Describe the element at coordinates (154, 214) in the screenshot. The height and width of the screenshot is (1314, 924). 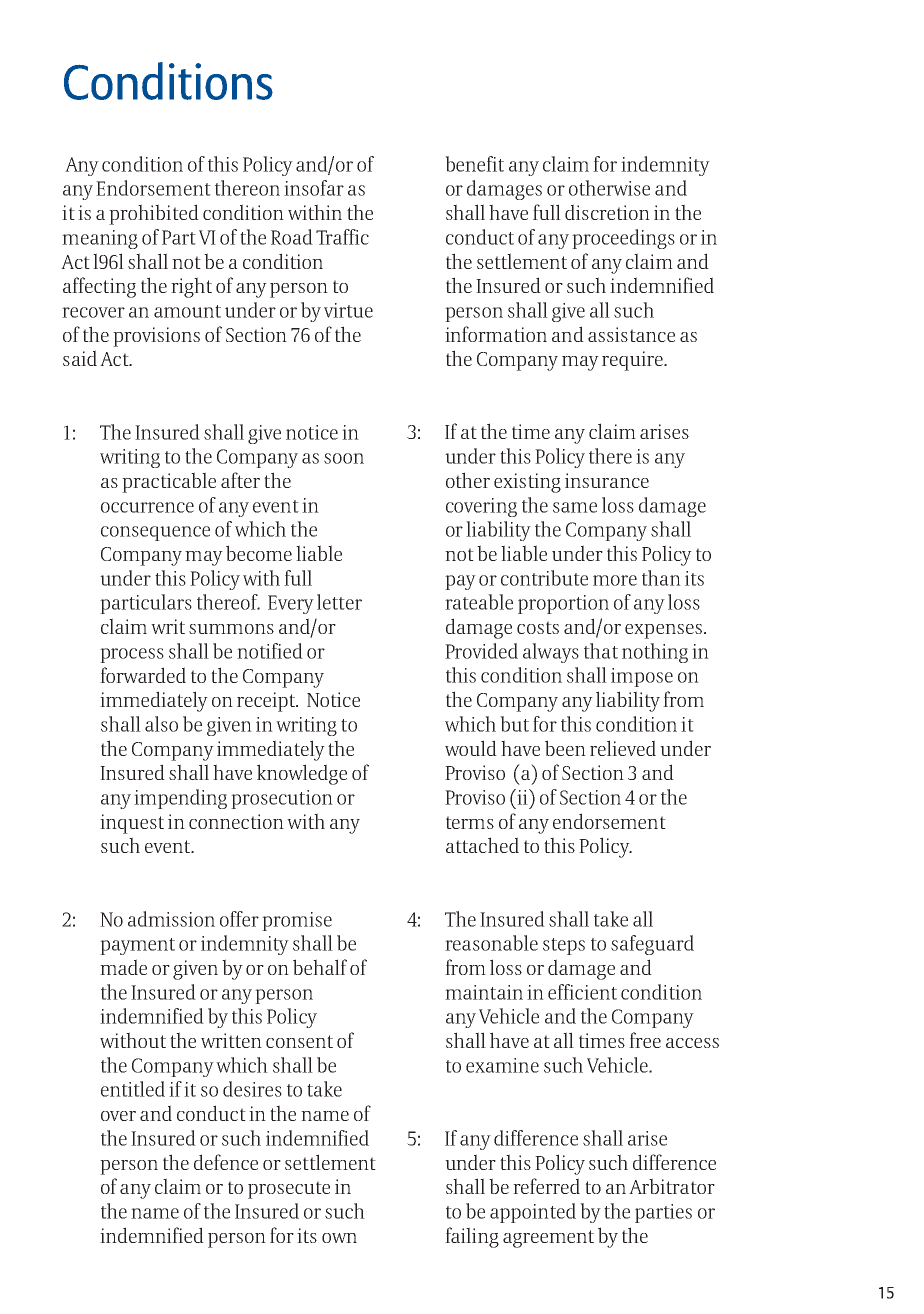
I see `prohibited` at that location.
